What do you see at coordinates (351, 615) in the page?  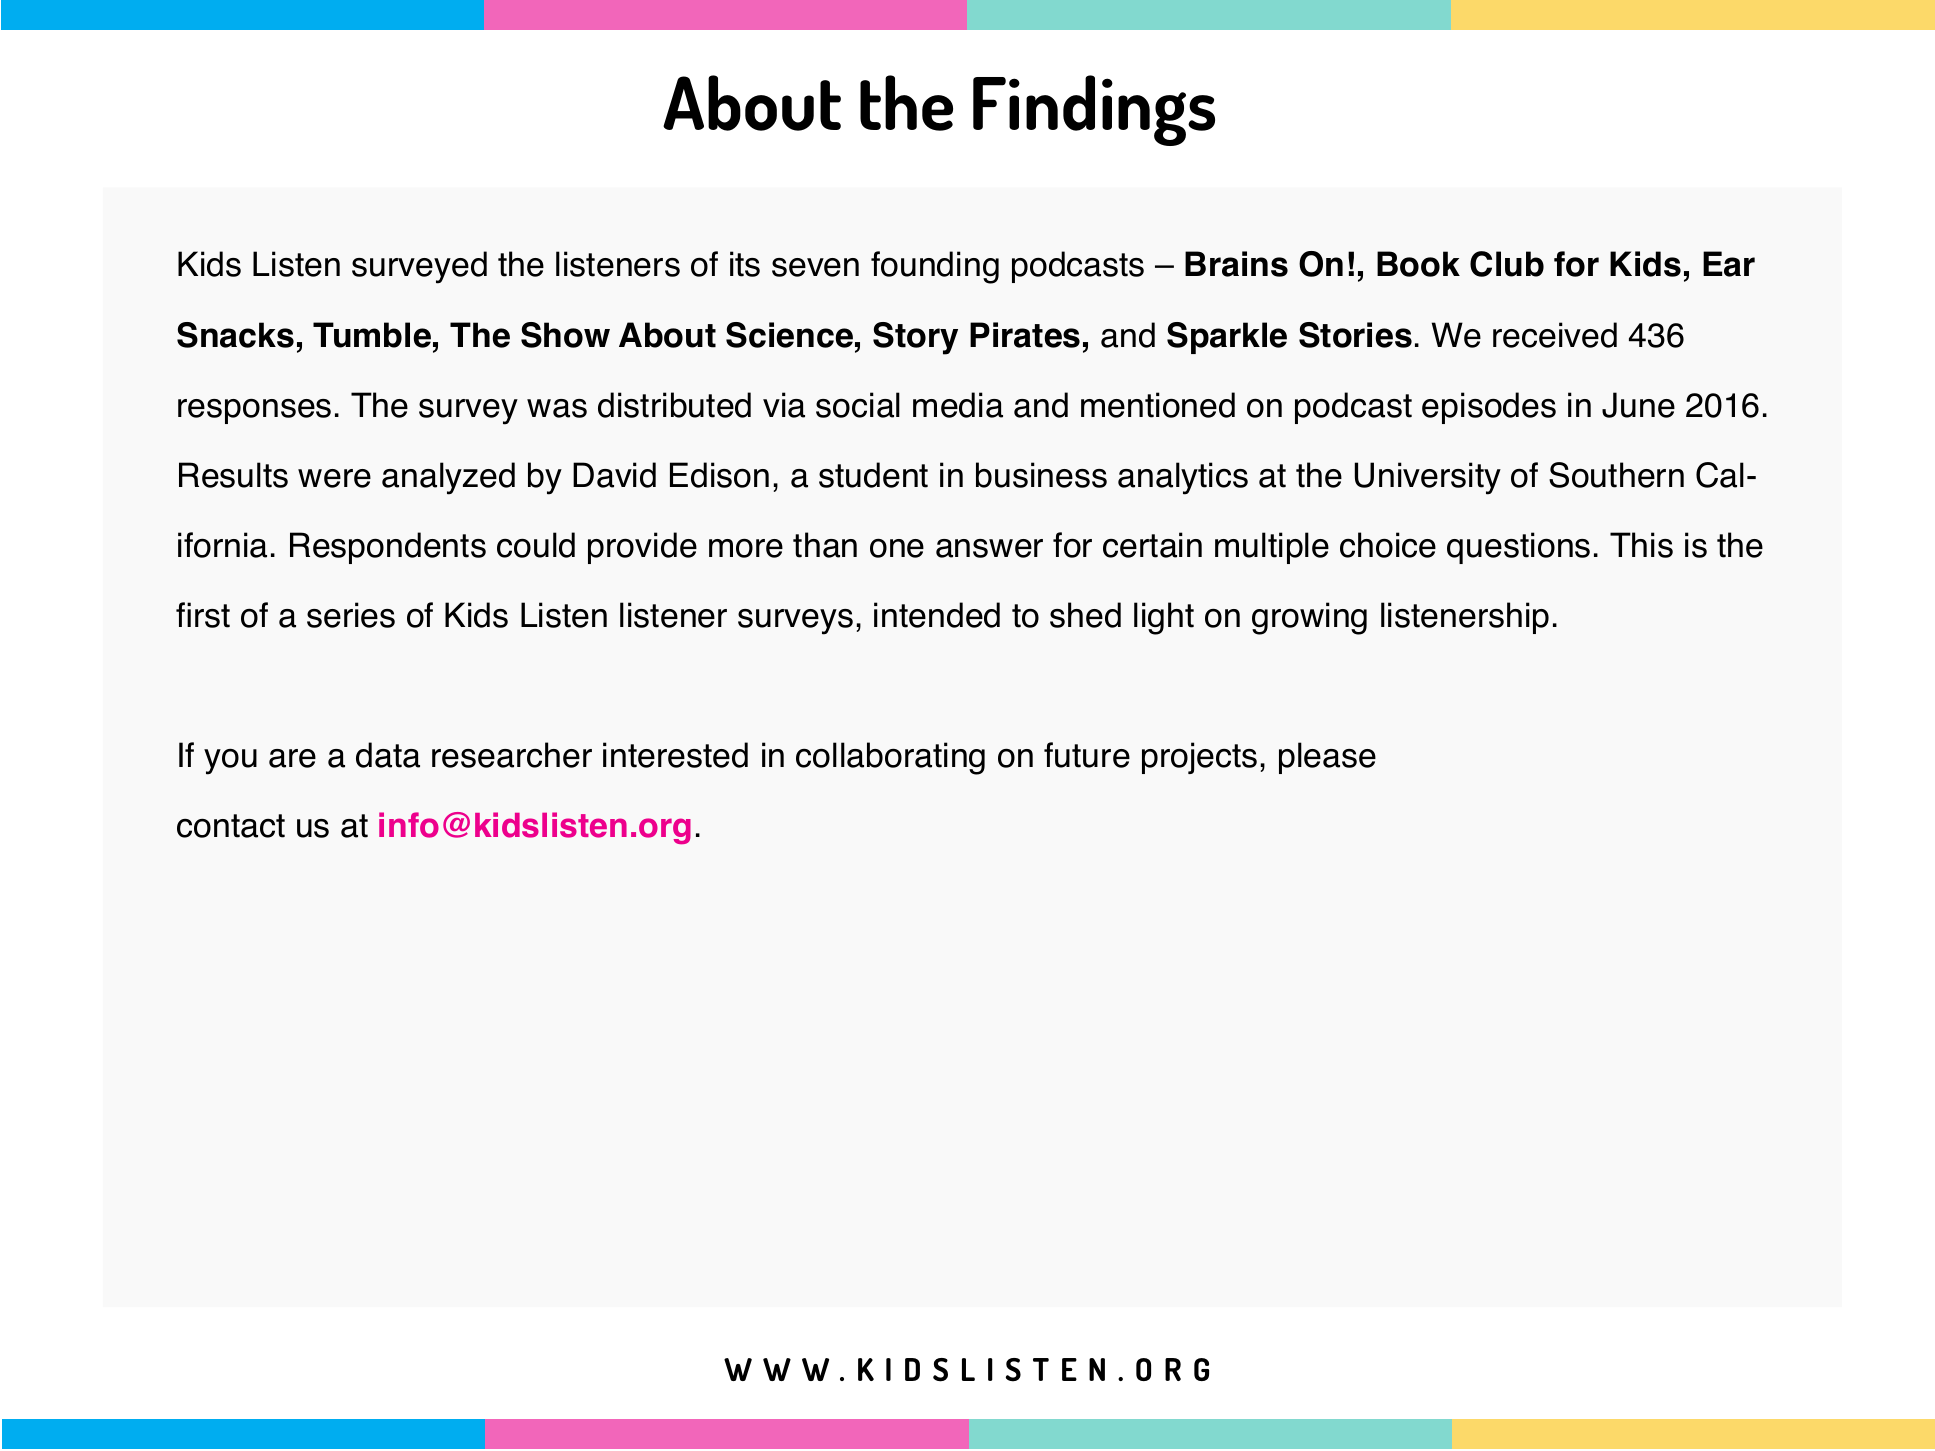 I see `series` at bounding box center [351, 615].
